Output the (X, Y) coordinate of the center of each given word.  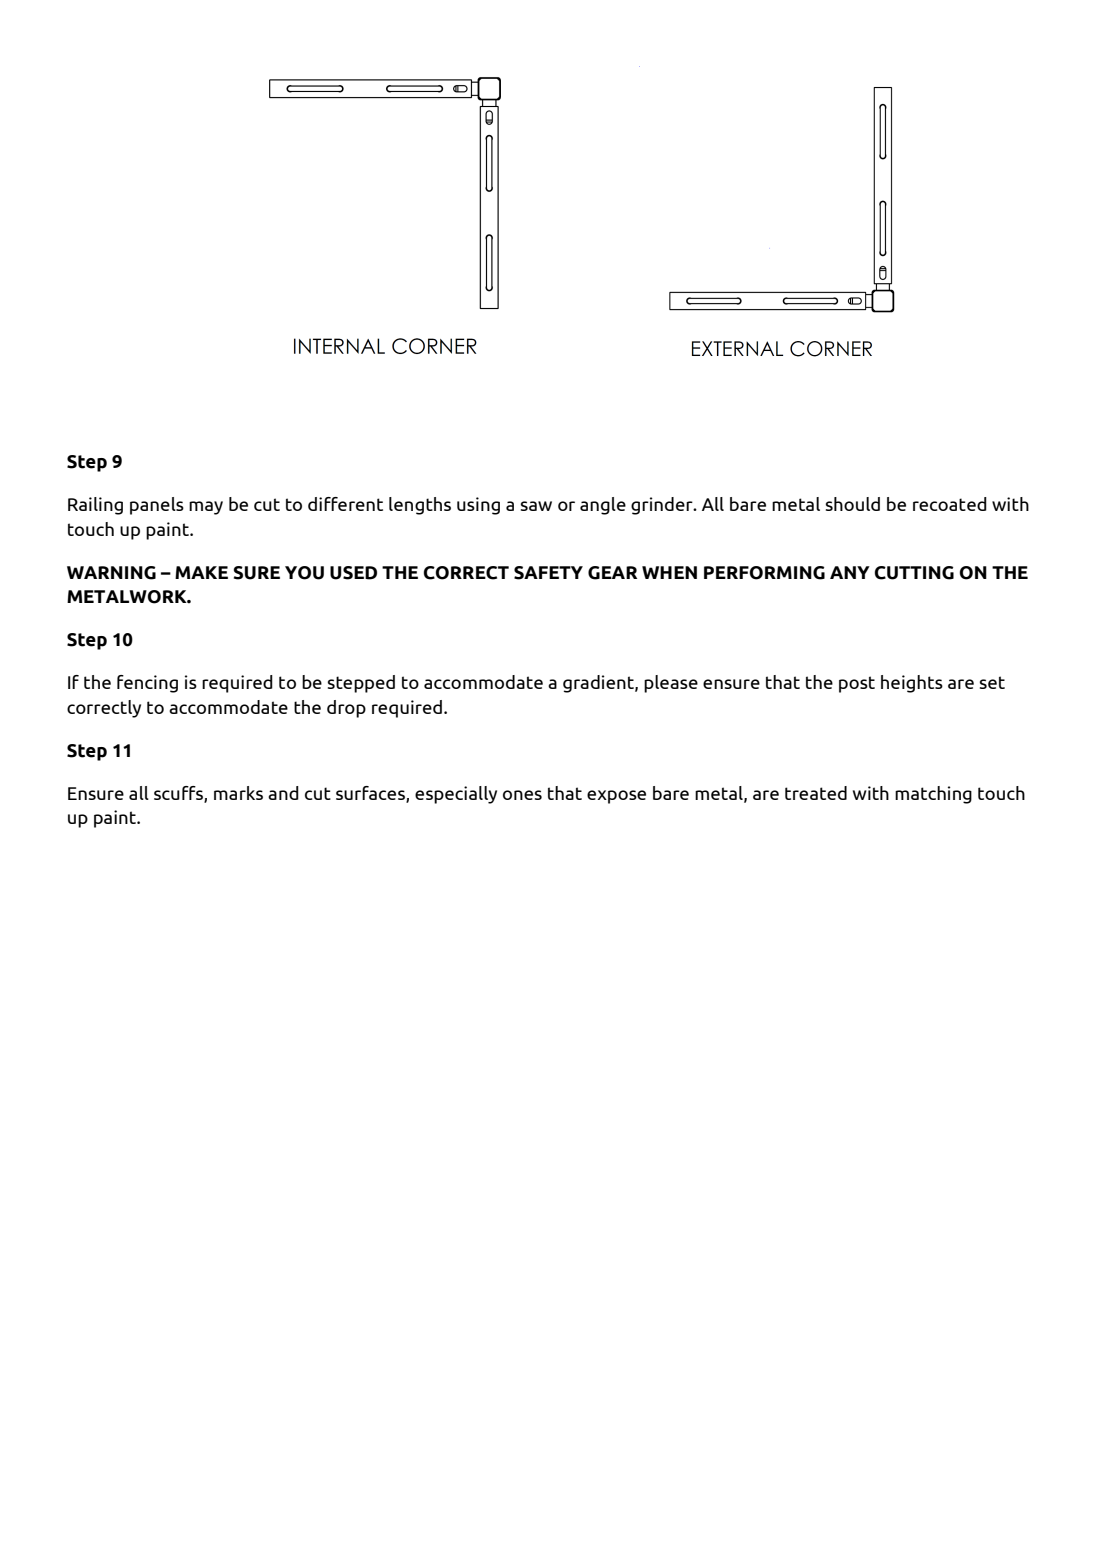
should (853, 504)
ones (522, 795)
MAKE (201, 572)
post (857, 684)
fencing (147, 684)
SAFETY (548, 573)
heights (912, 684)
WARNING (111, 573)
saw (536, 506)
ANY (850, 572)
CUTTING (914, 573)
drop (346, 709)
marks (238, 793)
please (671, 684)
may (206, 508)
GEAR (612, 573)
